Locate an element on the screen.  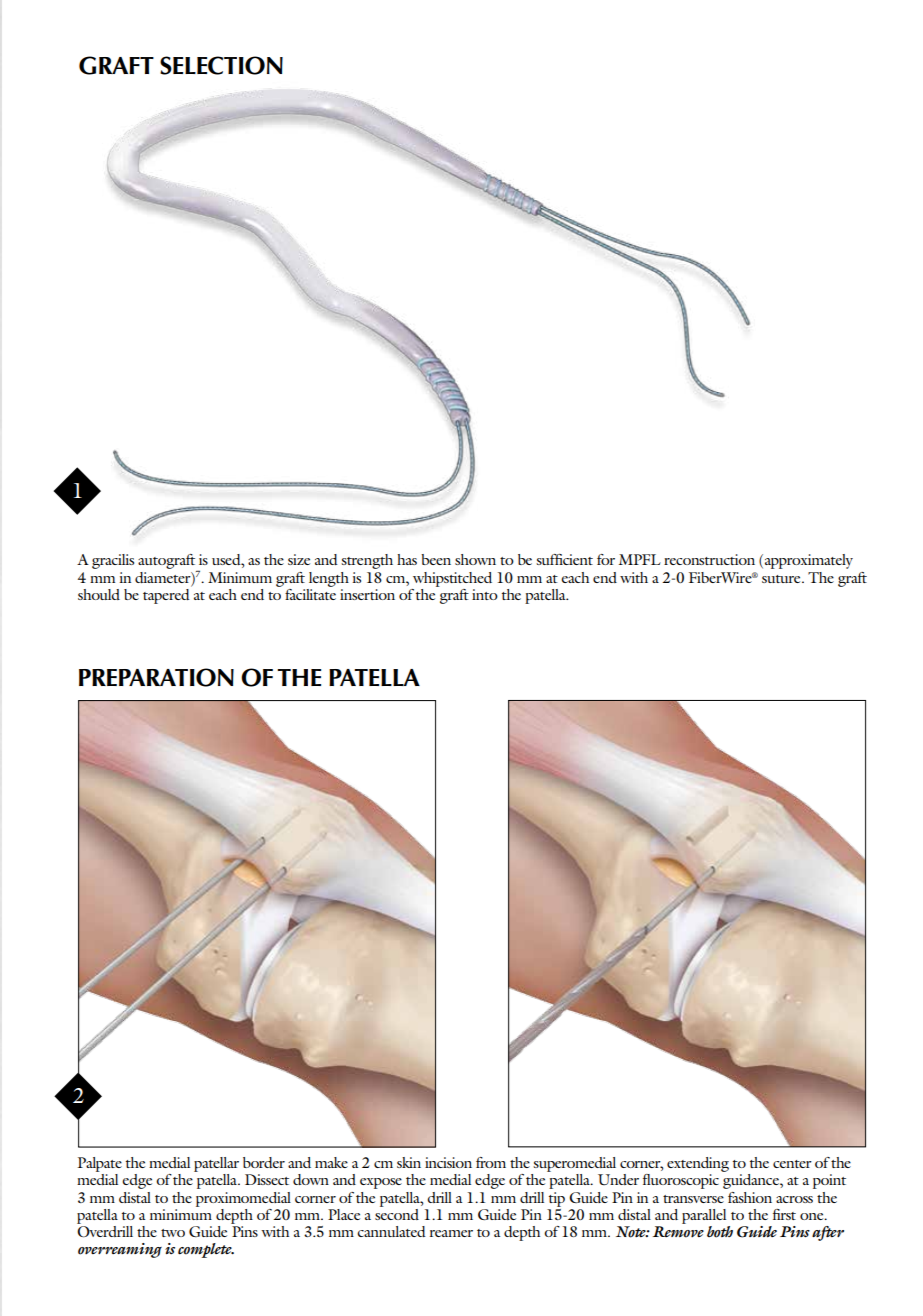
gracilis is located at coordinates (113, 561).
